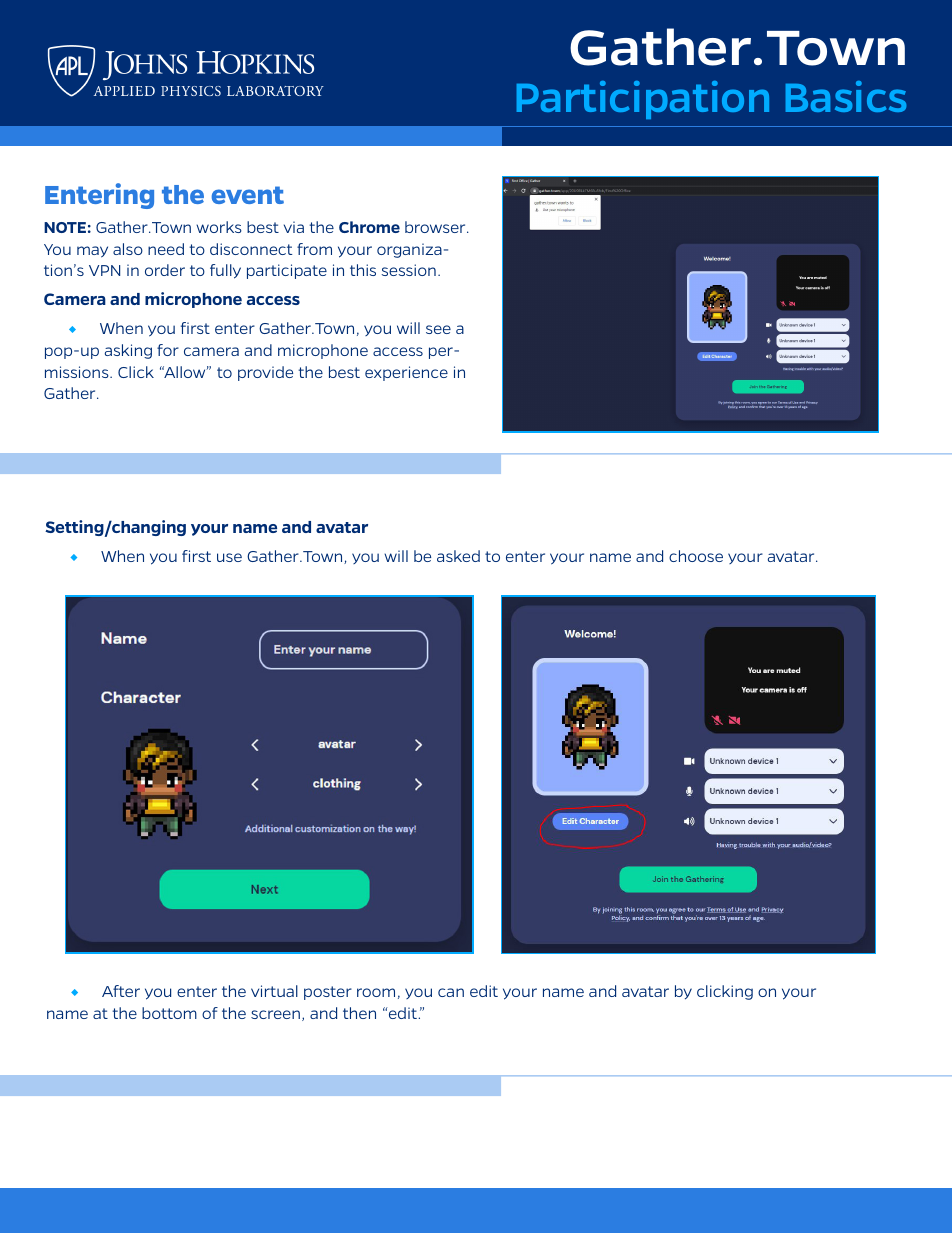 This screenshot has height=1233, width=952. I want to click on experience, so click(406, 373).
